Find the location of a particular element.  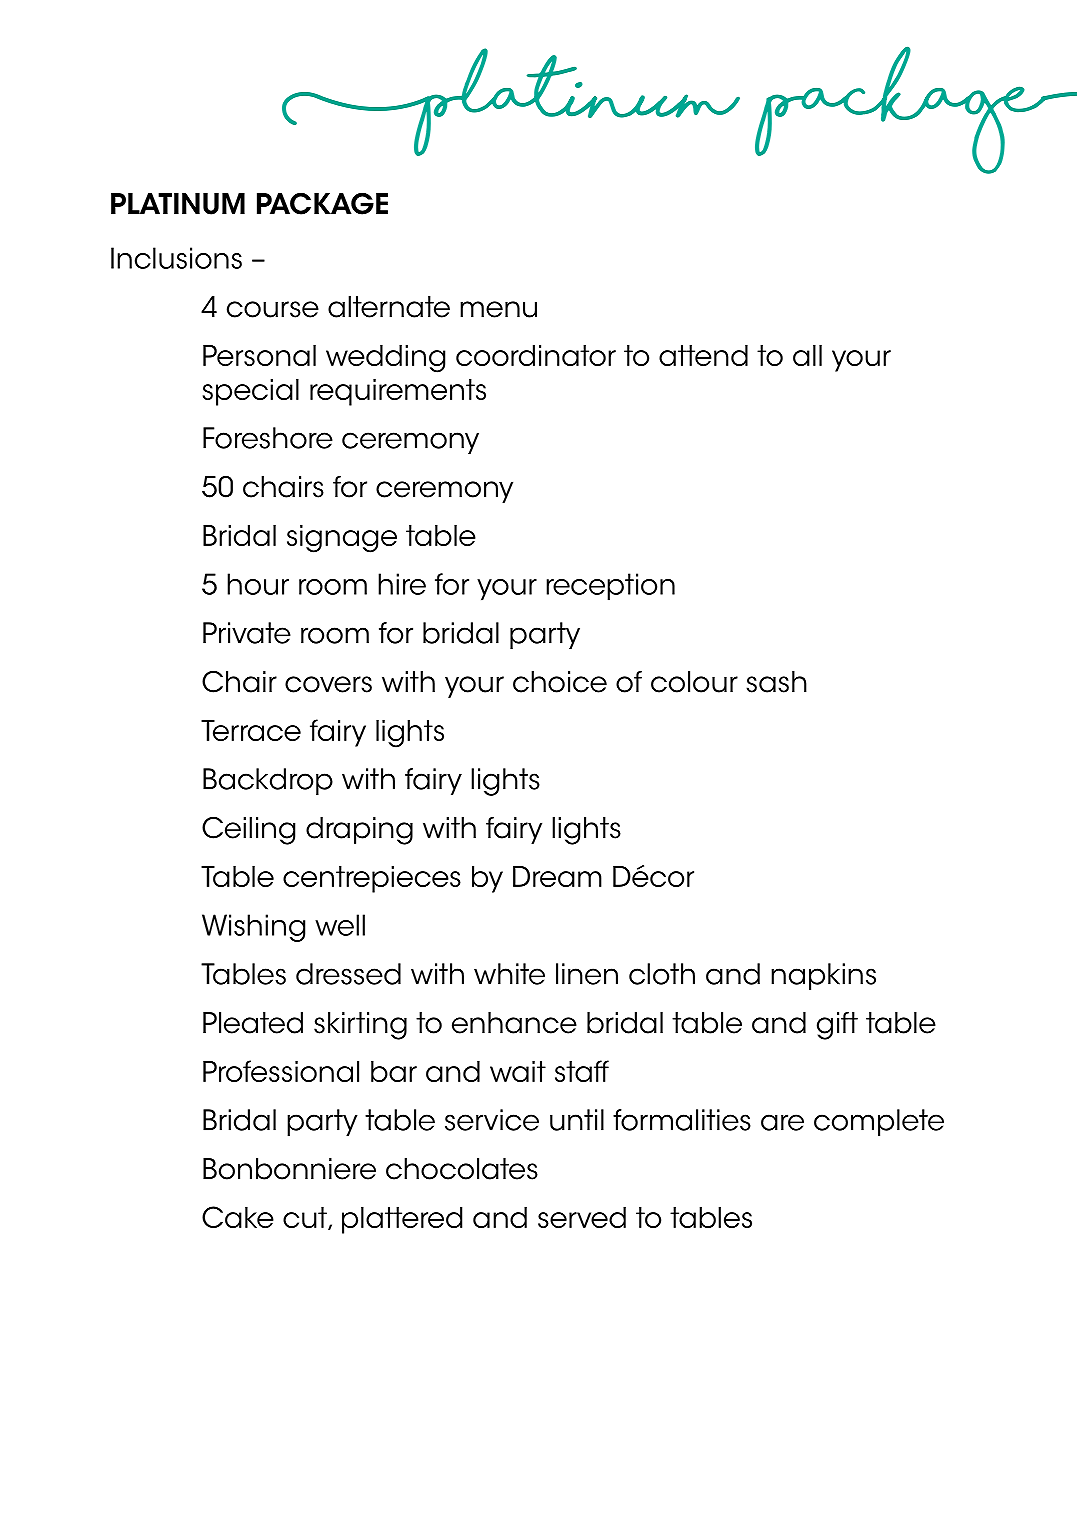

served is located at coordinates (582, 1217).
